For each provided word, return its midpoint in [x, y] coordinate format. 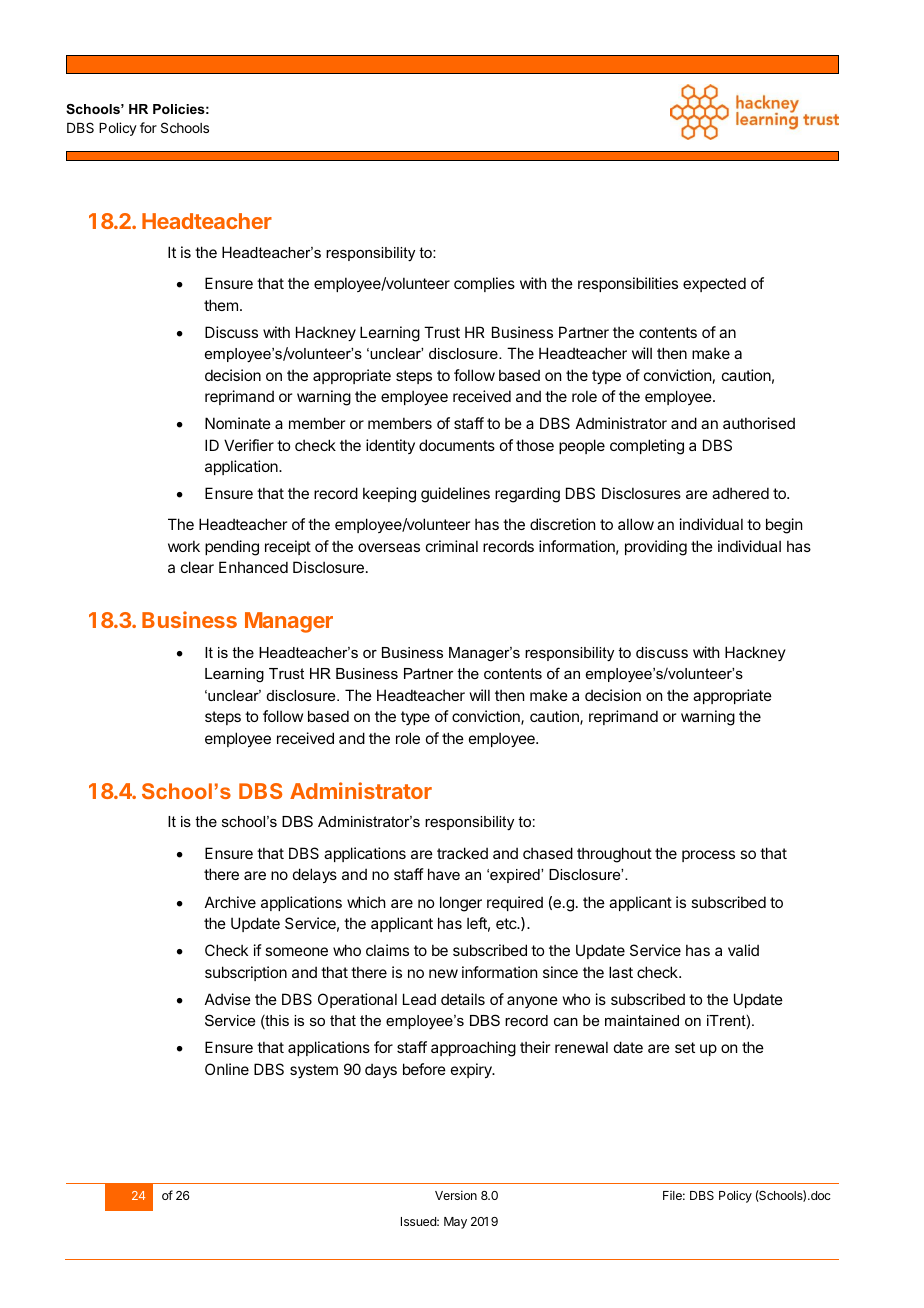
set [685, 1047]
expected [714, 284]
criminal [452, 546]
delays [315, 875]
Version [456, 1195]
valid [743, 950]
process [708, 856]
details [463, 999]
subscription [246, 973]
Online [227, 1069]
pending [232, 548]
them [221, 305]
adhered [740, 493]
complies [484, 284]
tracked [462, 853]
